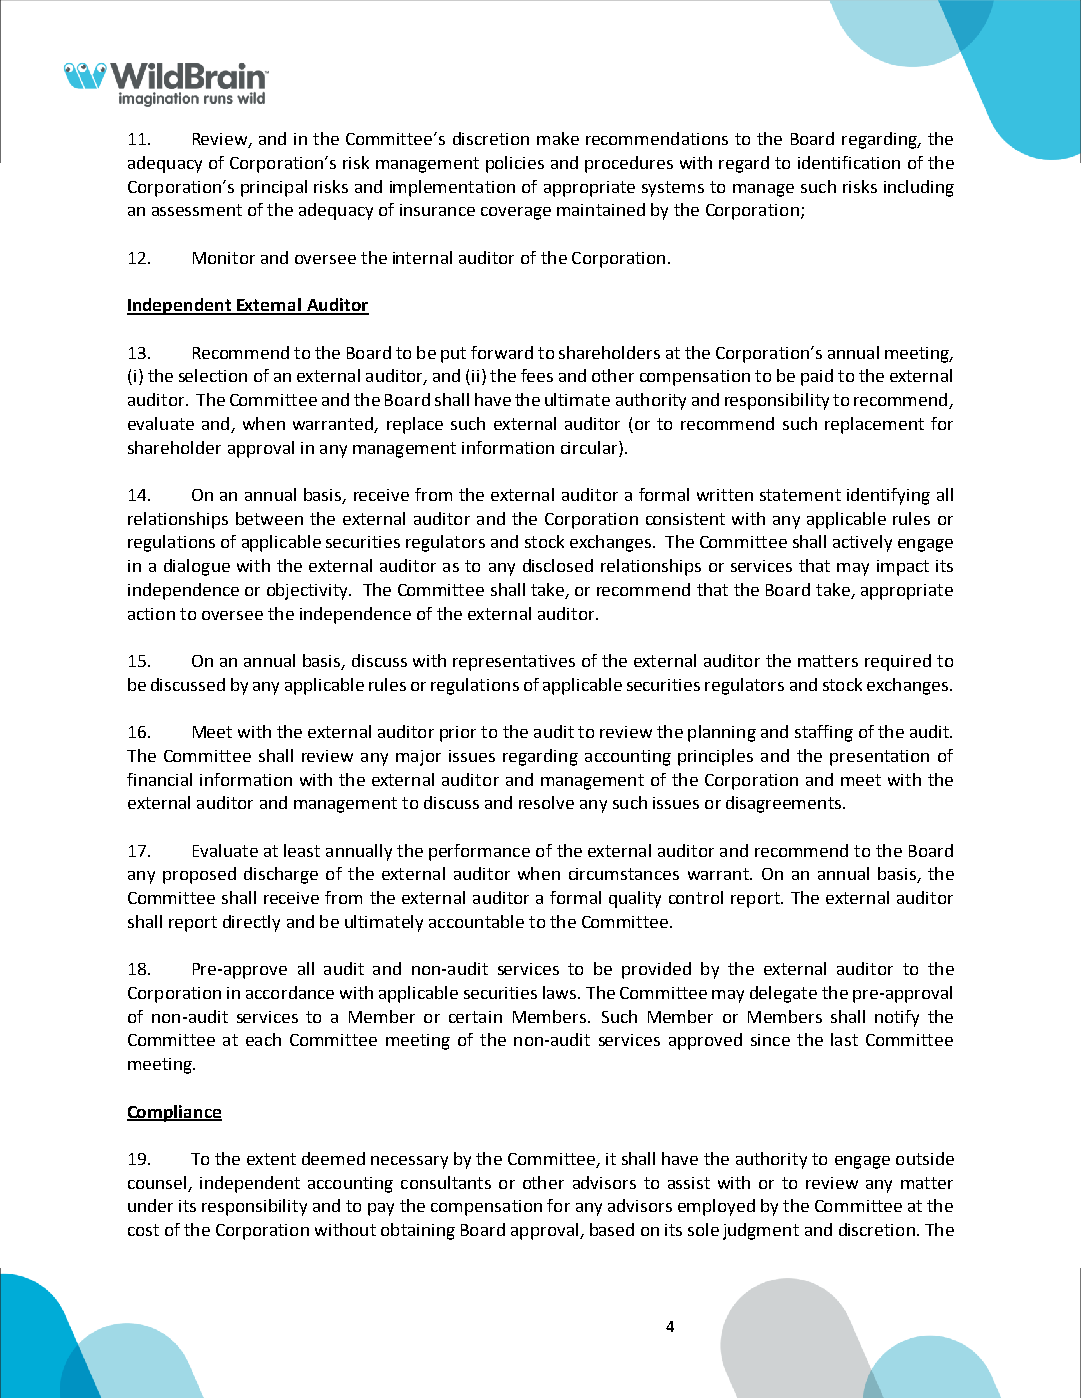  I want to click on action, so click(151, 614).
